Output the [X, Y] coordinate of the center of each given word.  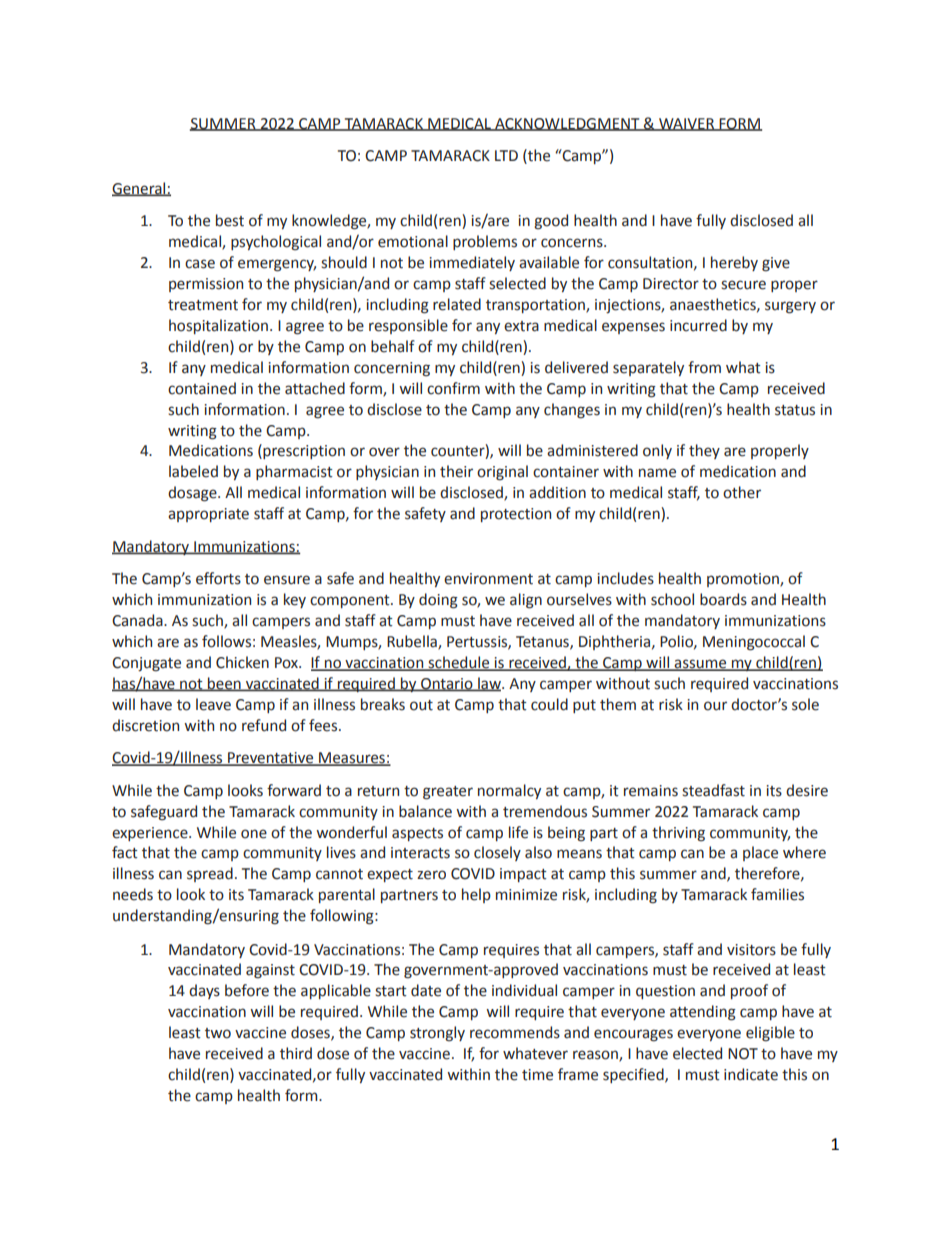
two [218, 1033]
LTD [506, 155]
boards [723, 599]
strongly [437, 1034]
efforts [218, 578]
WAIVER [687, 124]
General [140, 189]
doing [438, 601]
